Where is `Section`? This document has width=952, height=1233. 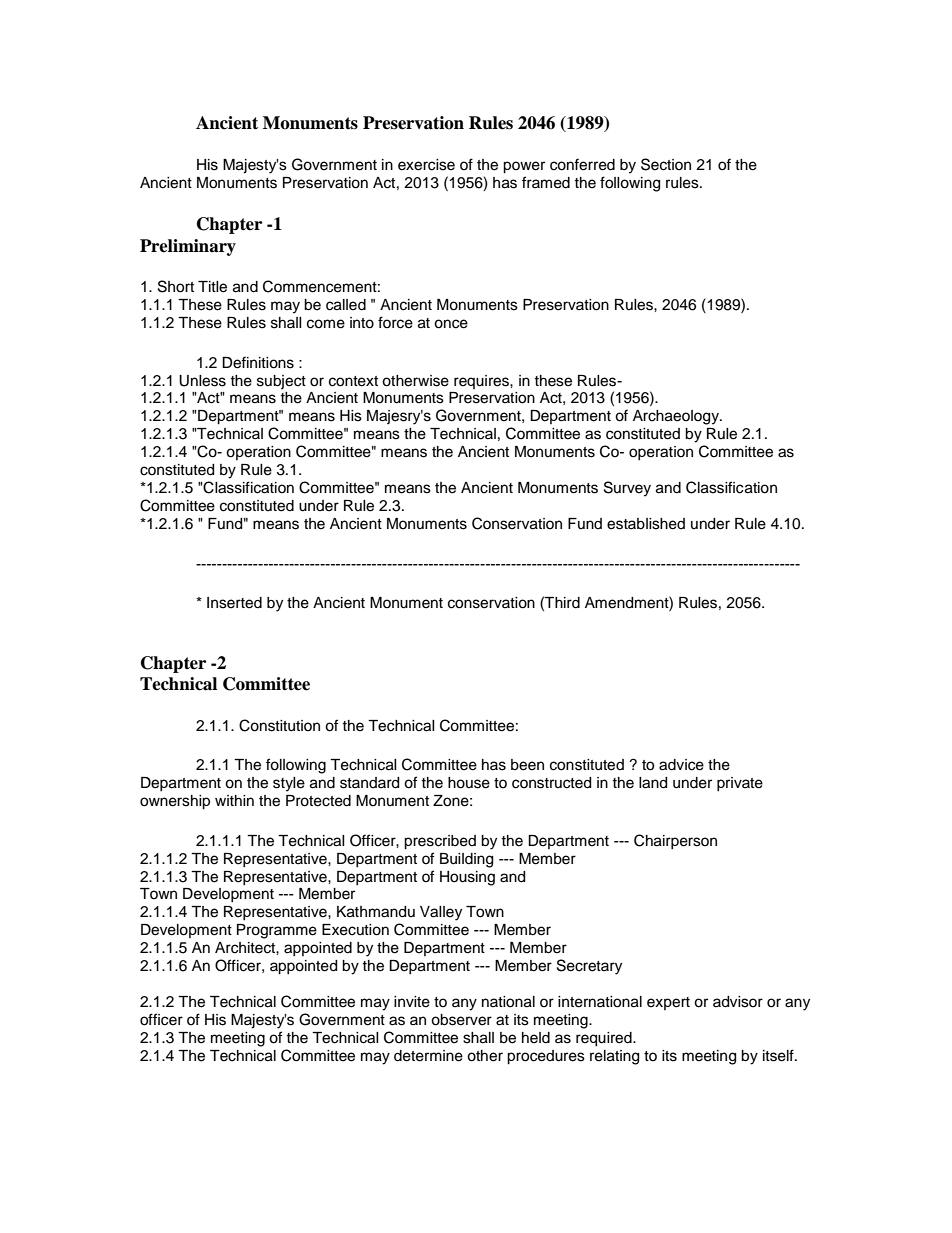 Section is located at coordinates (666, 164).
